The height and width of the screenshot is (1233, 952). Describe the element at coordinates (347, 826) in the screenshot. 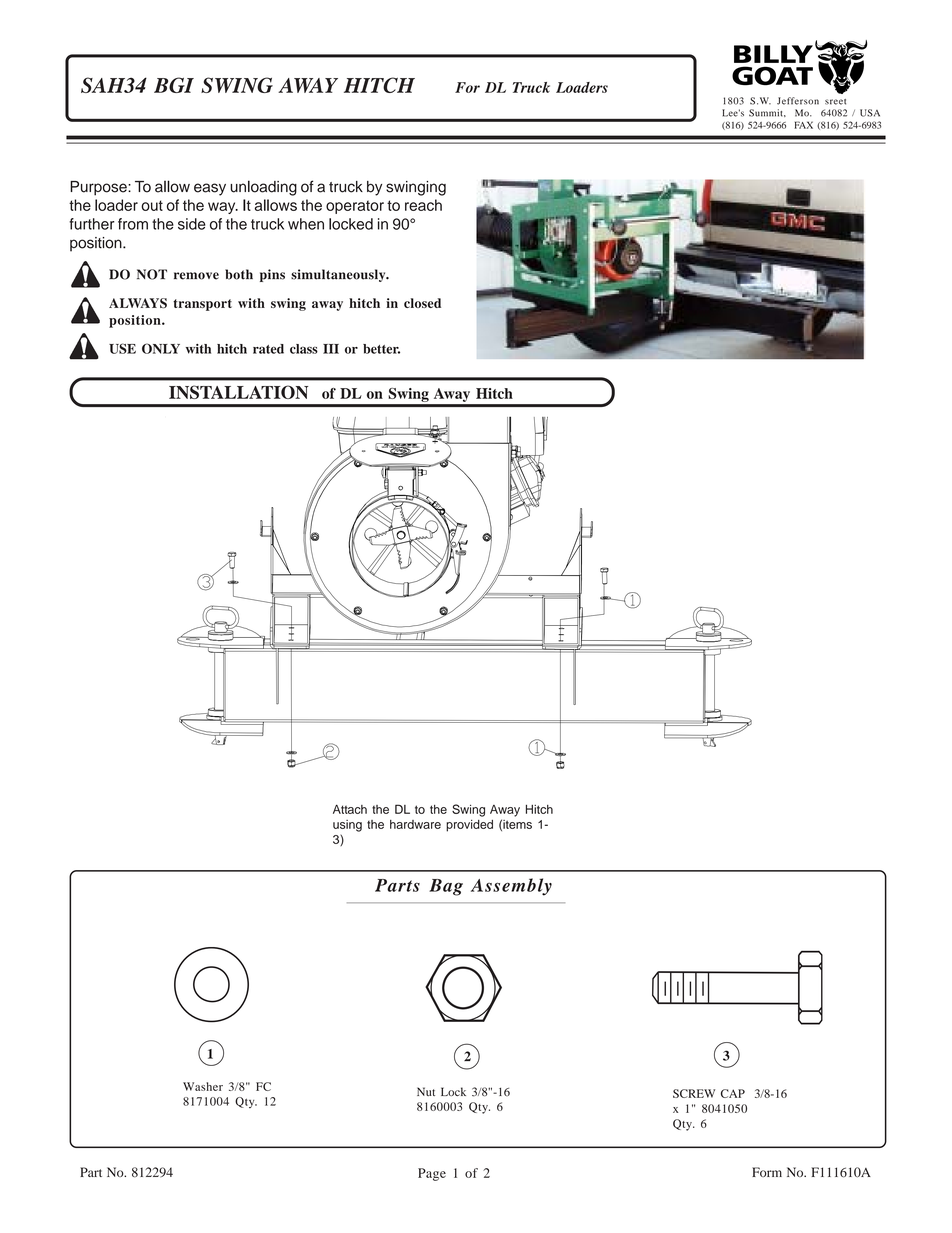

I see `using` at that location.
